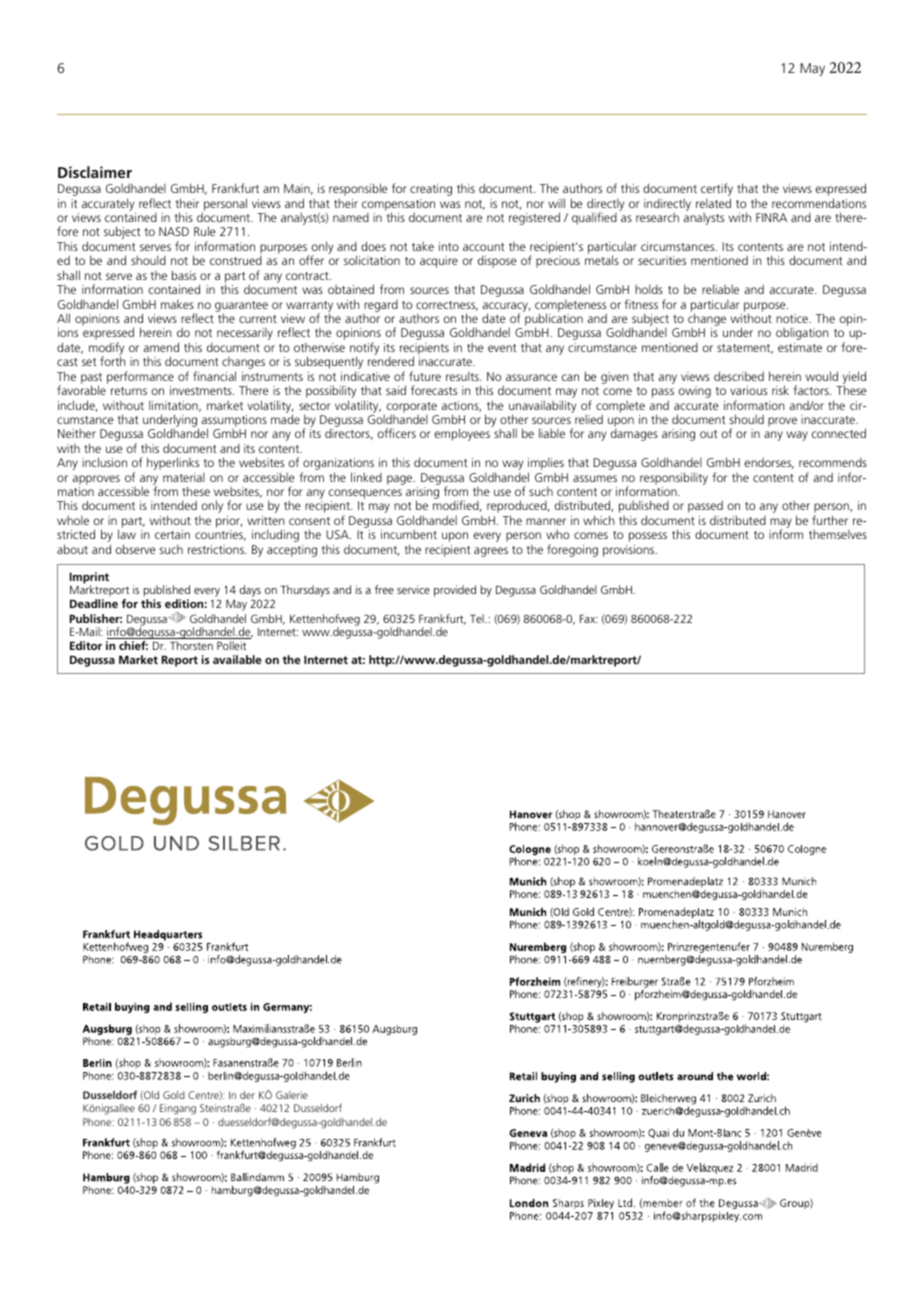 Image resolution: width=924 pixels, height=1308 pixels. Describe the element at coordinates (769, 463) in the screenshot. I see `endorses` at that location.
